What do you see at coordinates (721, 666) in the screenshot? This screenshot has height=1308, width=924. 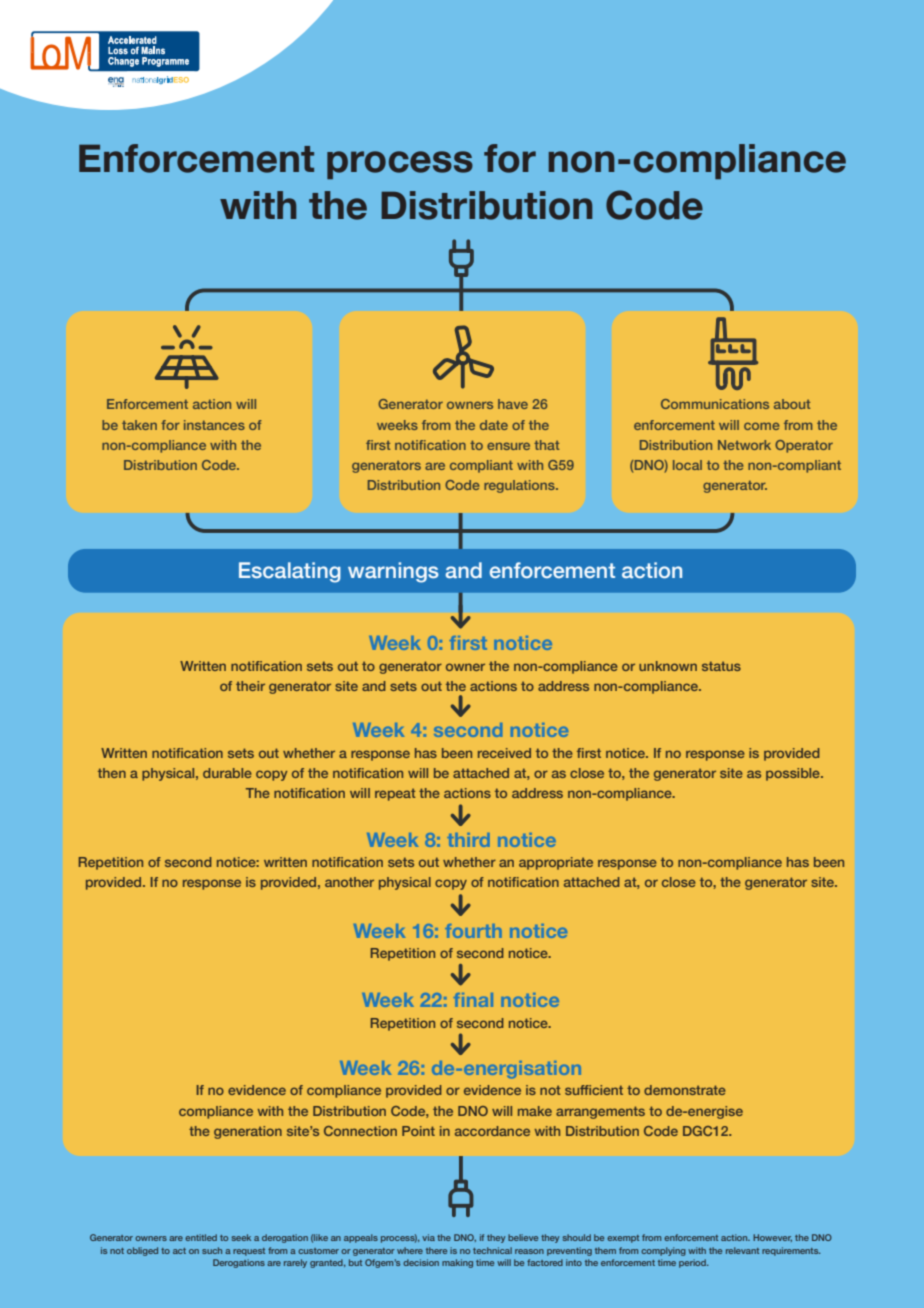 I see `status` at bounding box center [721, 666].
